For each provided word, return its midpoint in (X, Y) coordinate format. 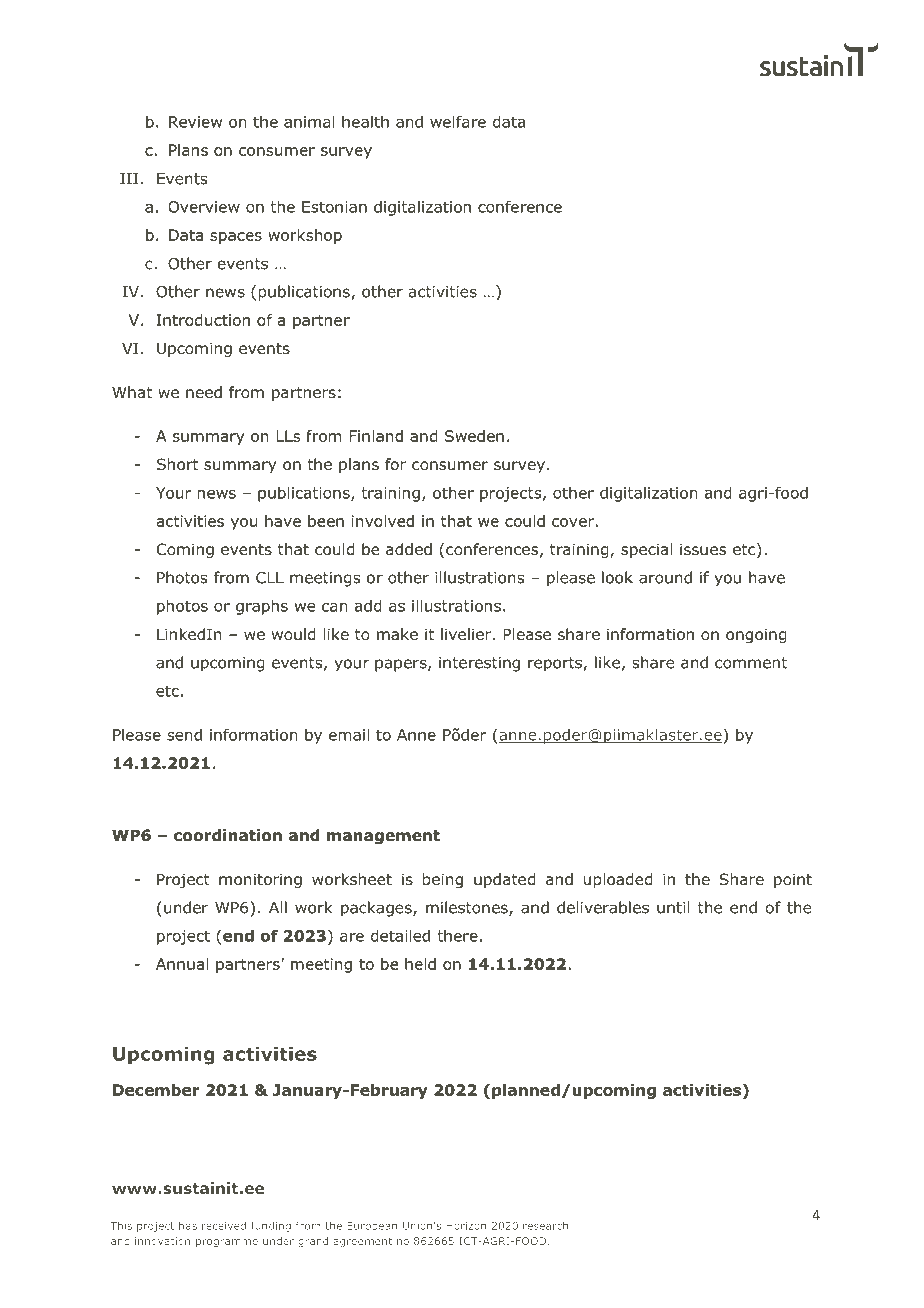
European (372, 1227)
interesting (479, 664)
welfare (458, 121)
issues (703, 549)
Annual (182, 964)
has (188, 1225)
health (365, 121)
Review (195, 122)
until (673, 907)
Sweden (474, 436)
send (184, 734)
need (204, 392)
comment (751, 663)
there (457, 935)
